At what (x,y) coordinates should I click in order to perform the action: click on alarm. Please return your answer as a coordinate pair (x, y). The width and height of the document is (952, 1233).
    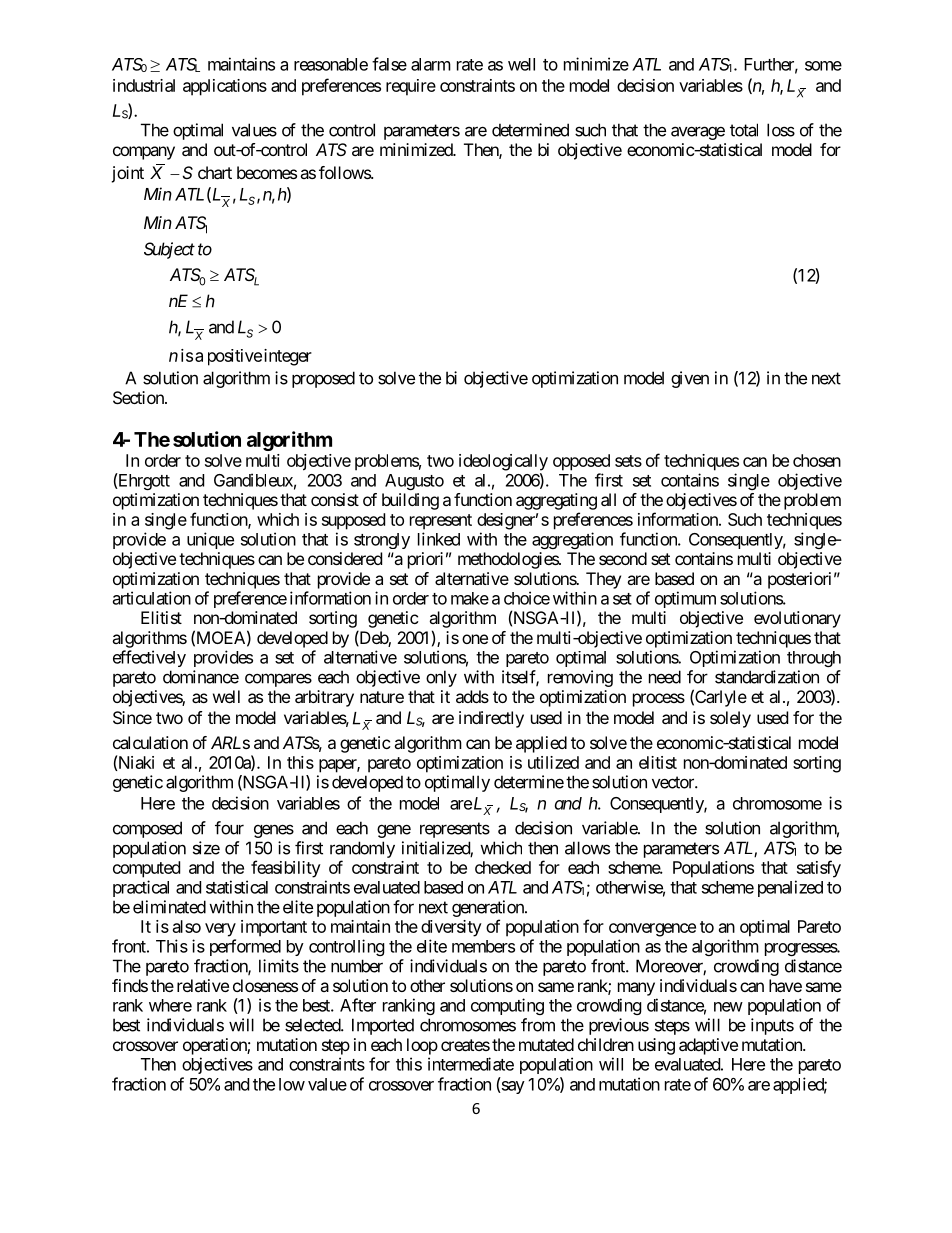
    Looking at the image, I should click on (431, 64).
